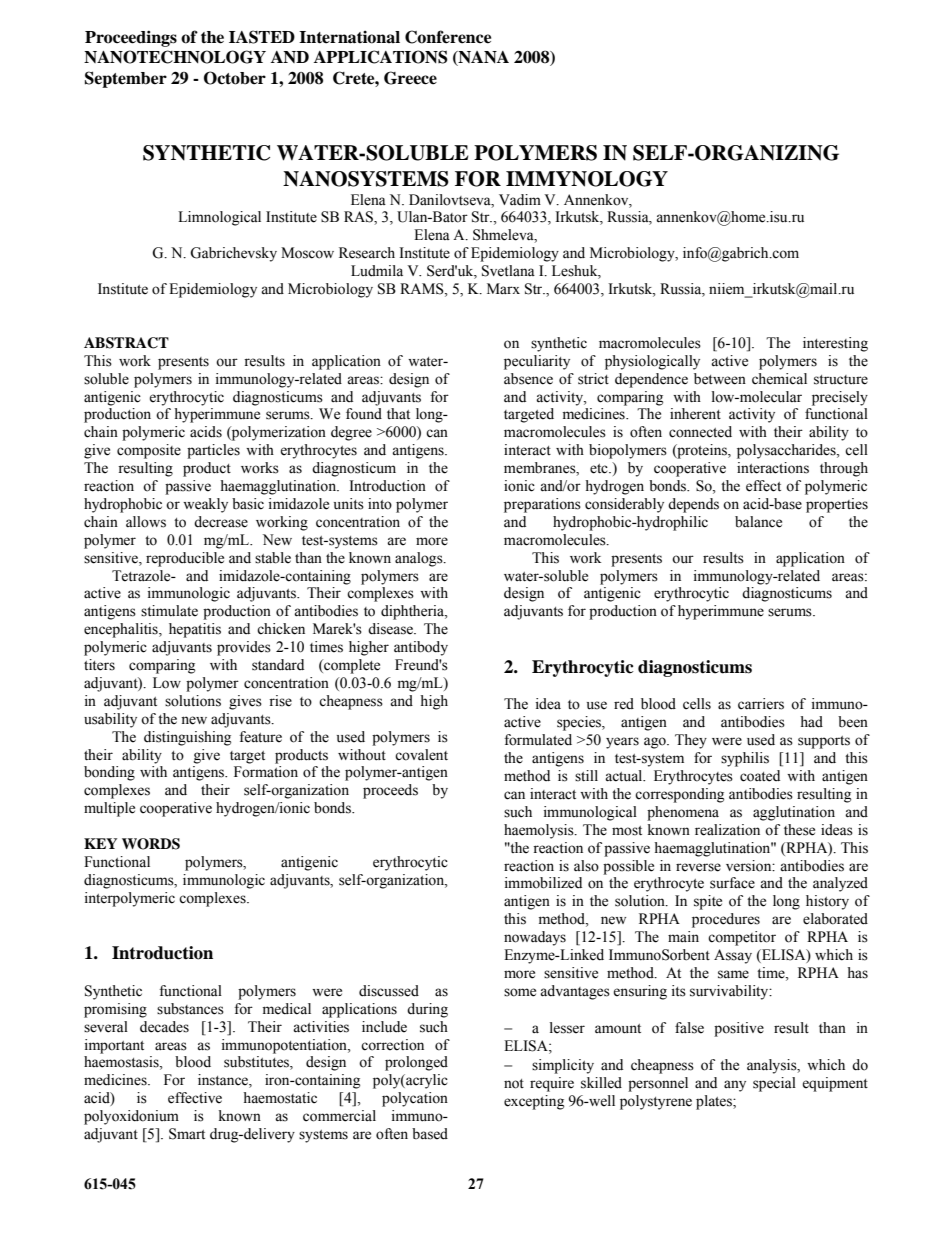 The width and height of the screenshot is (952, 1233). I want to click on analogs, so click(420, 559).
